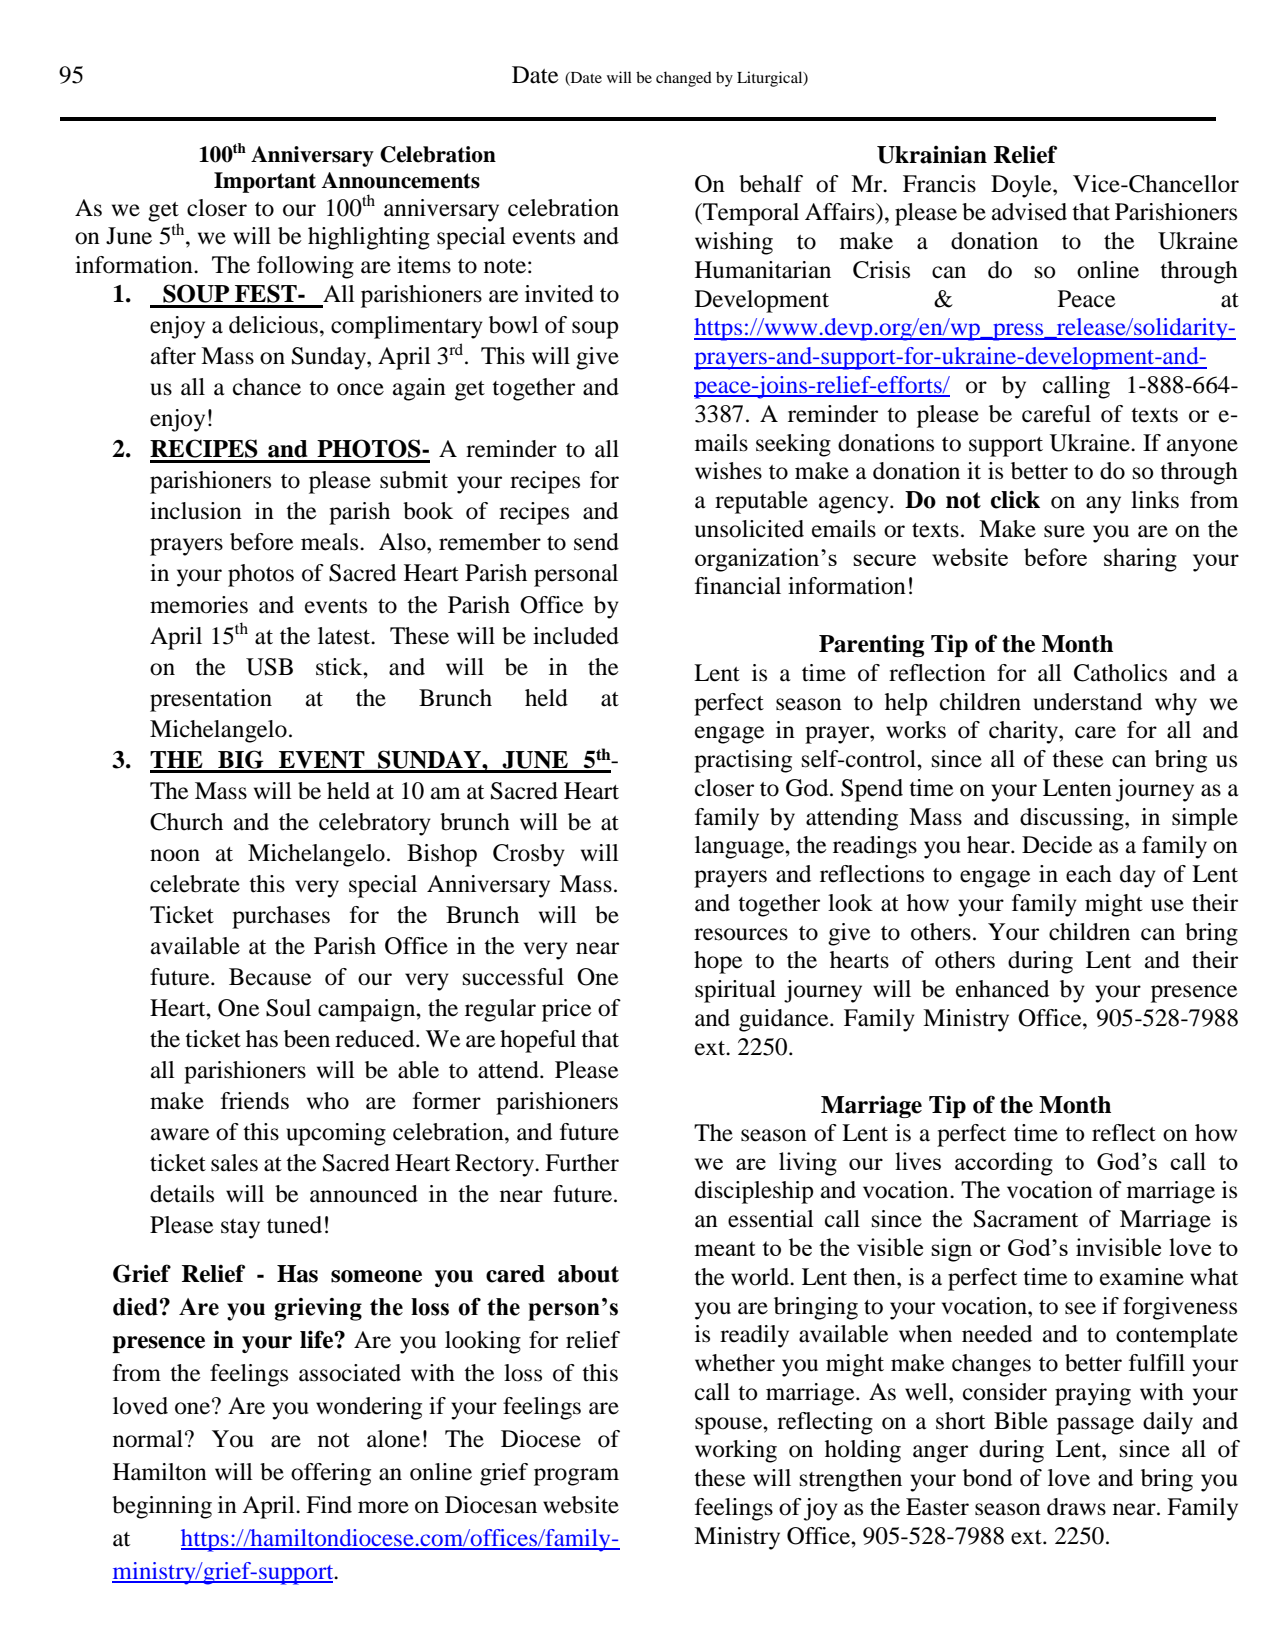 The height and width of the screenshot is (1651, 1276). I want to click on practising, so click(743, 761).
